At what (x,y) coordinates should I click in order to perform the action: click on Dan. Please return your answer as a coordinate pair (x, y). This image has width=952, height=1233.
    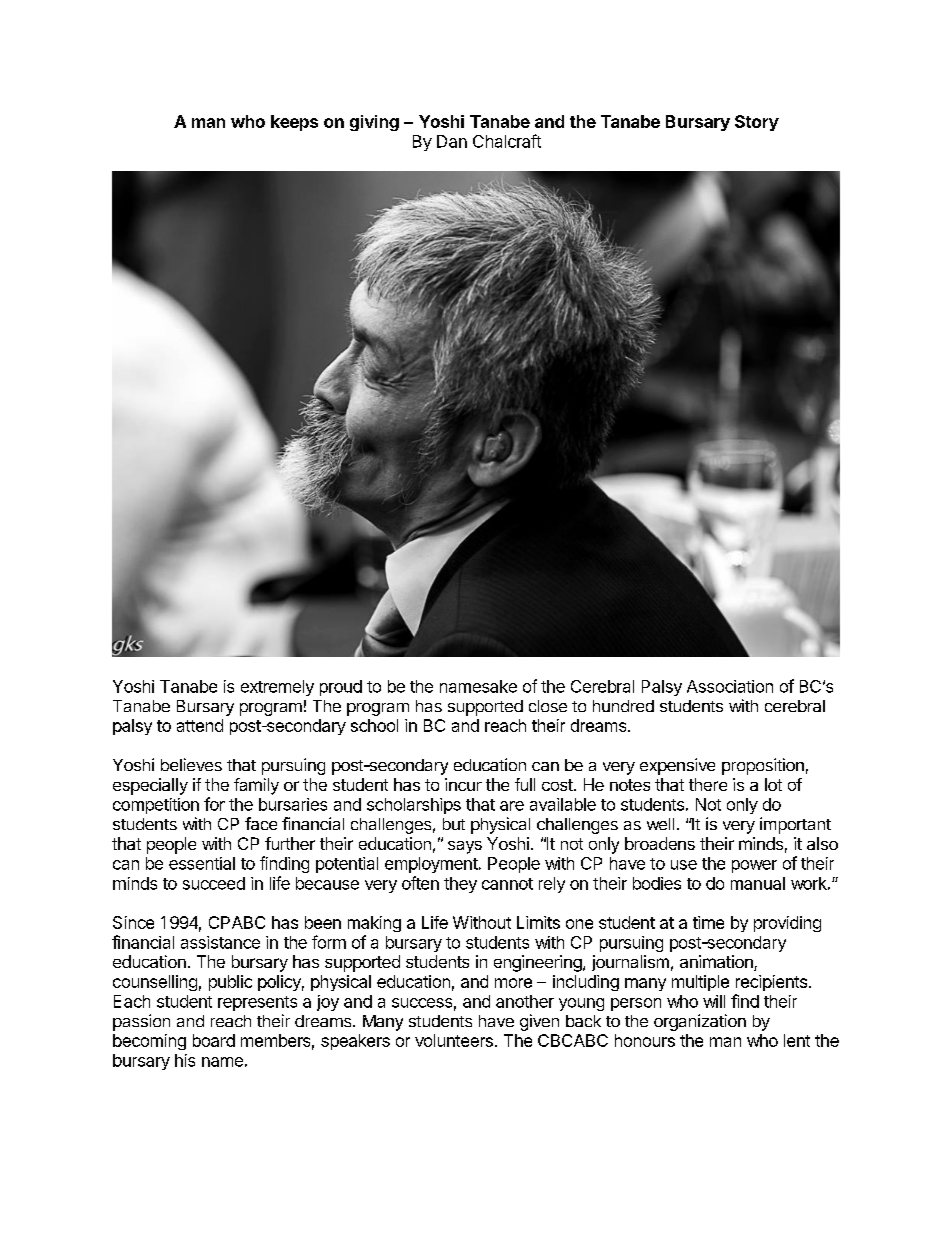
    Looking at the image, I should click on (452, 141).
